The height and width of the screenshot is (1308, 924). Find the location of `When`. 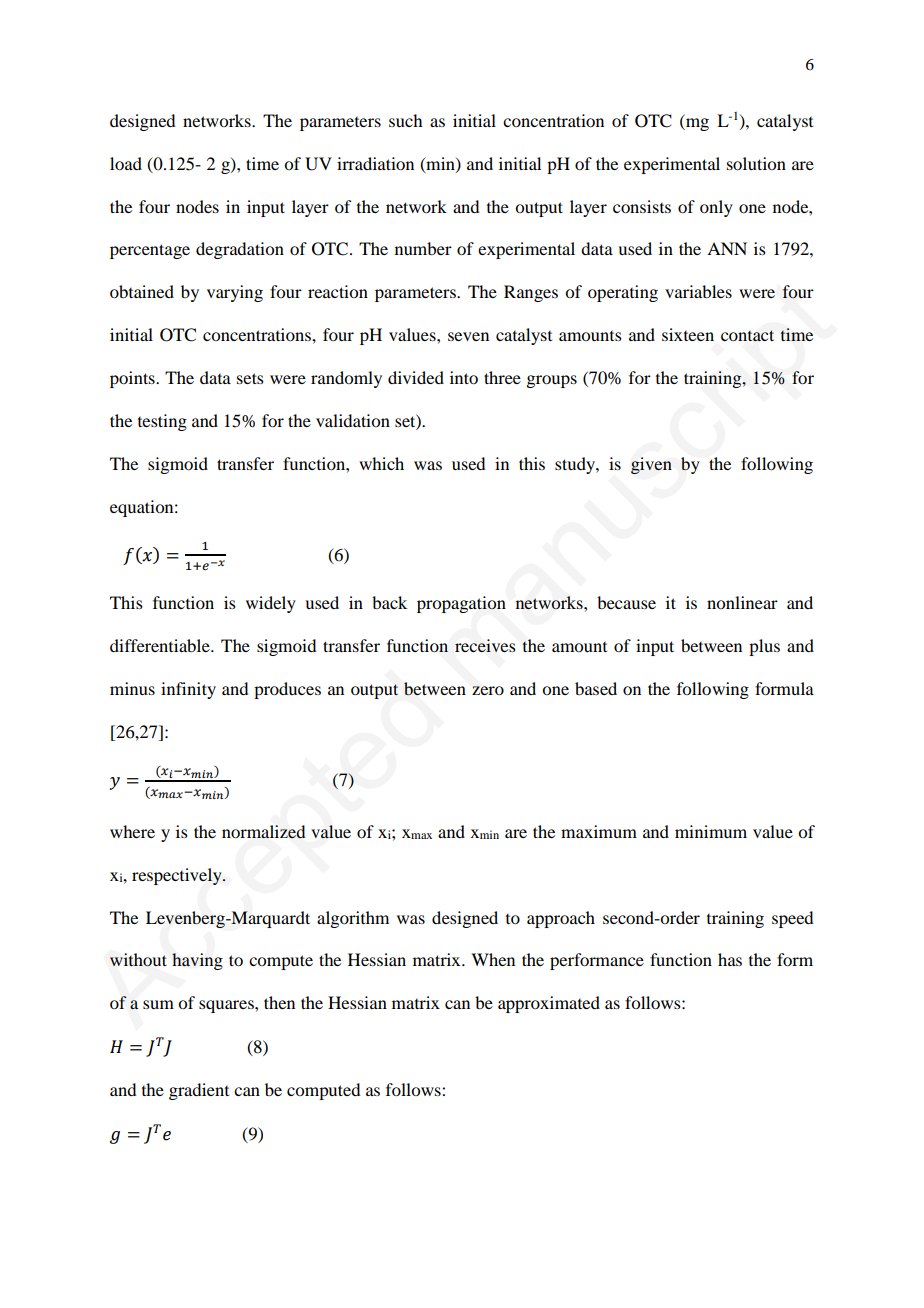

When is located at coordinates (493, 959).
